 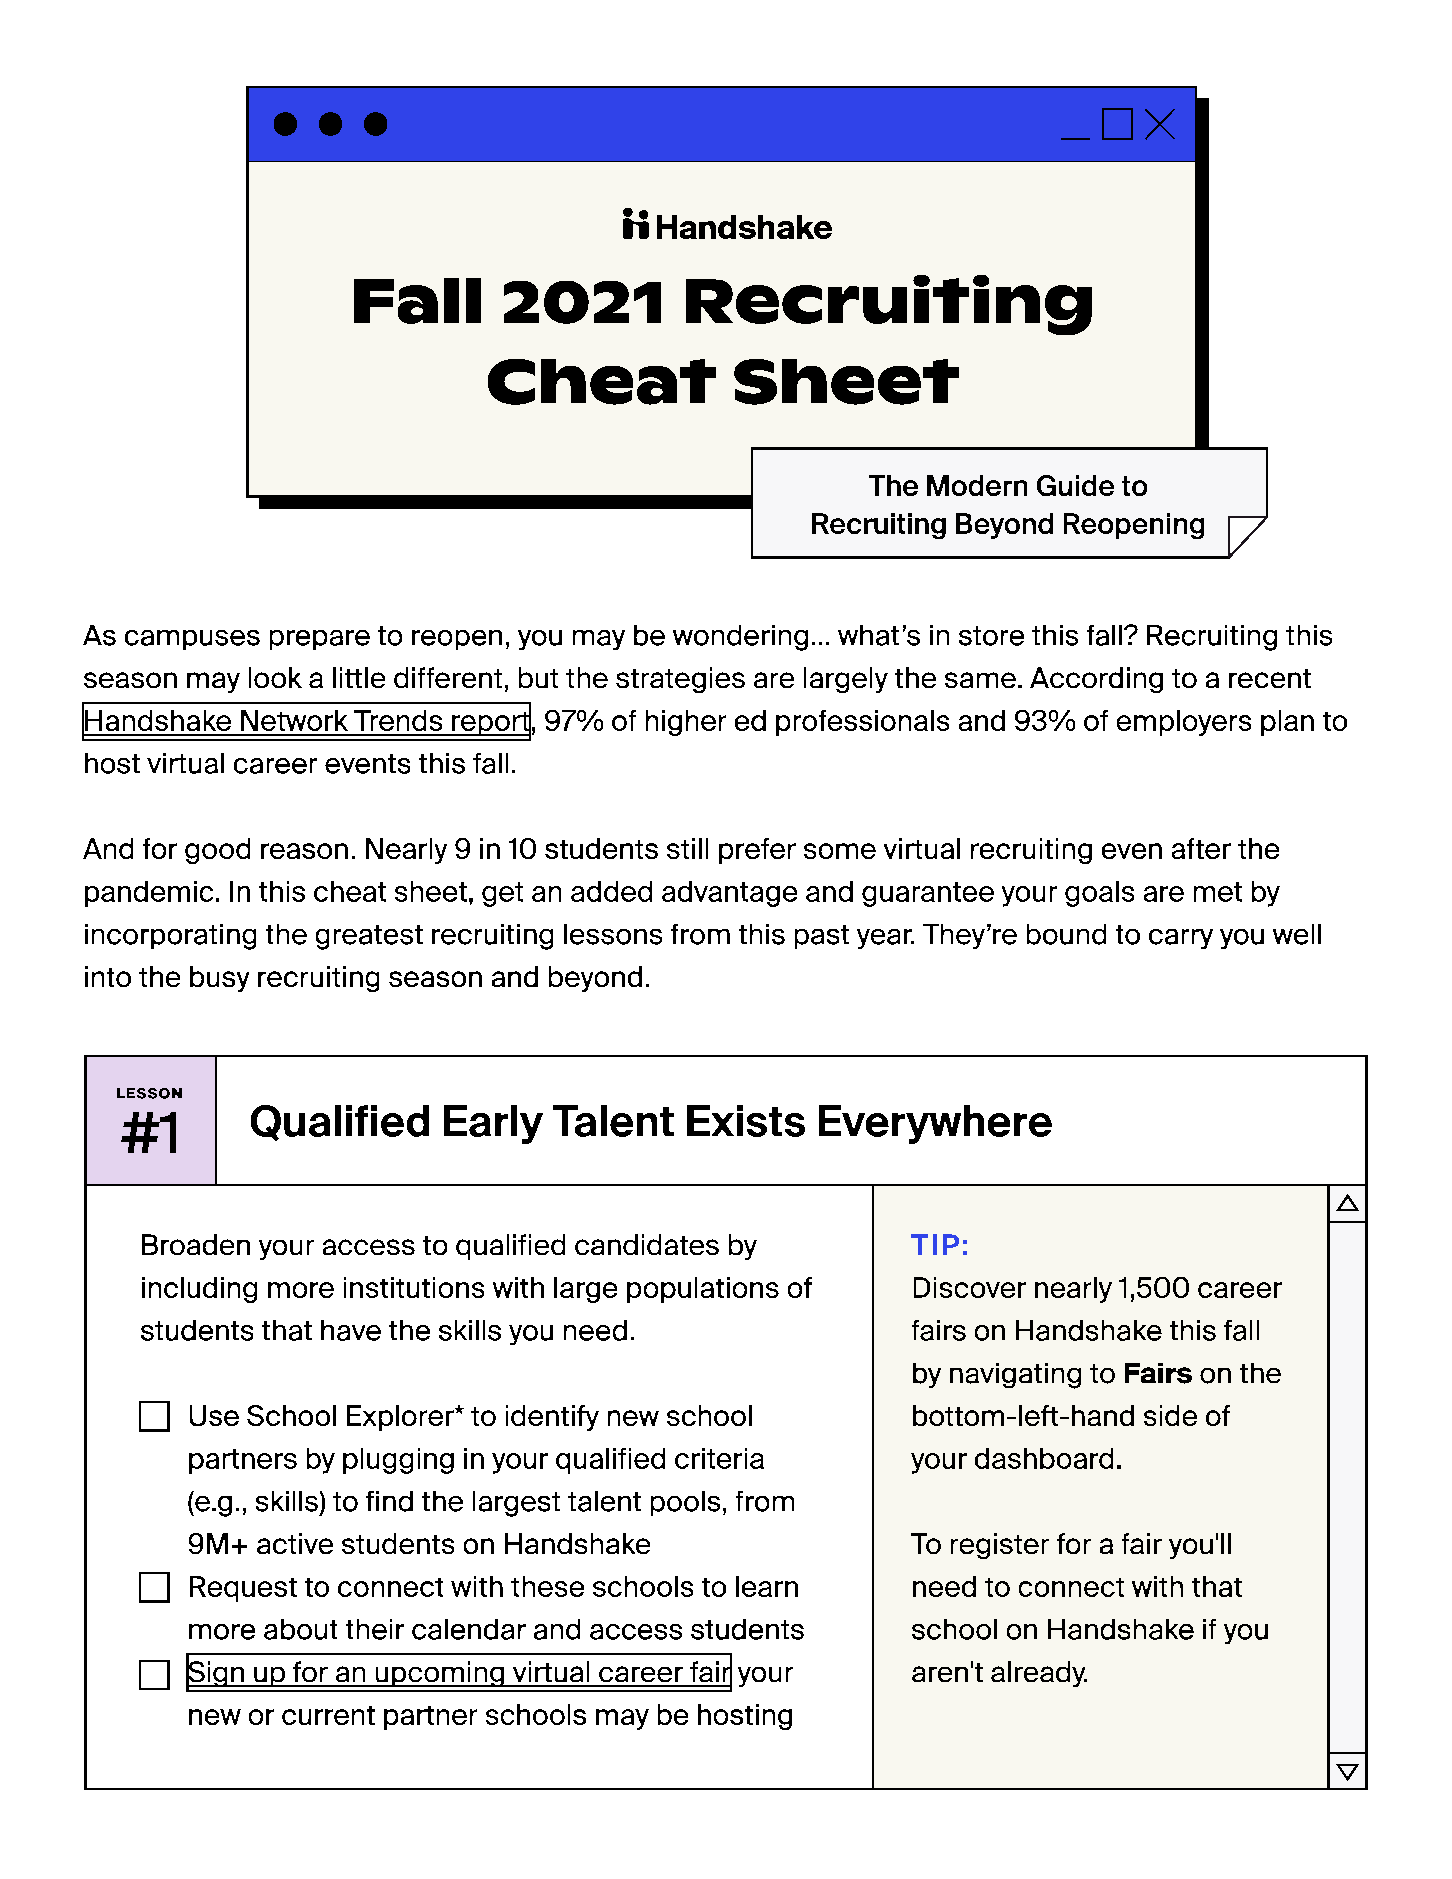 I want to click on still, so click(x=687, y=848).
